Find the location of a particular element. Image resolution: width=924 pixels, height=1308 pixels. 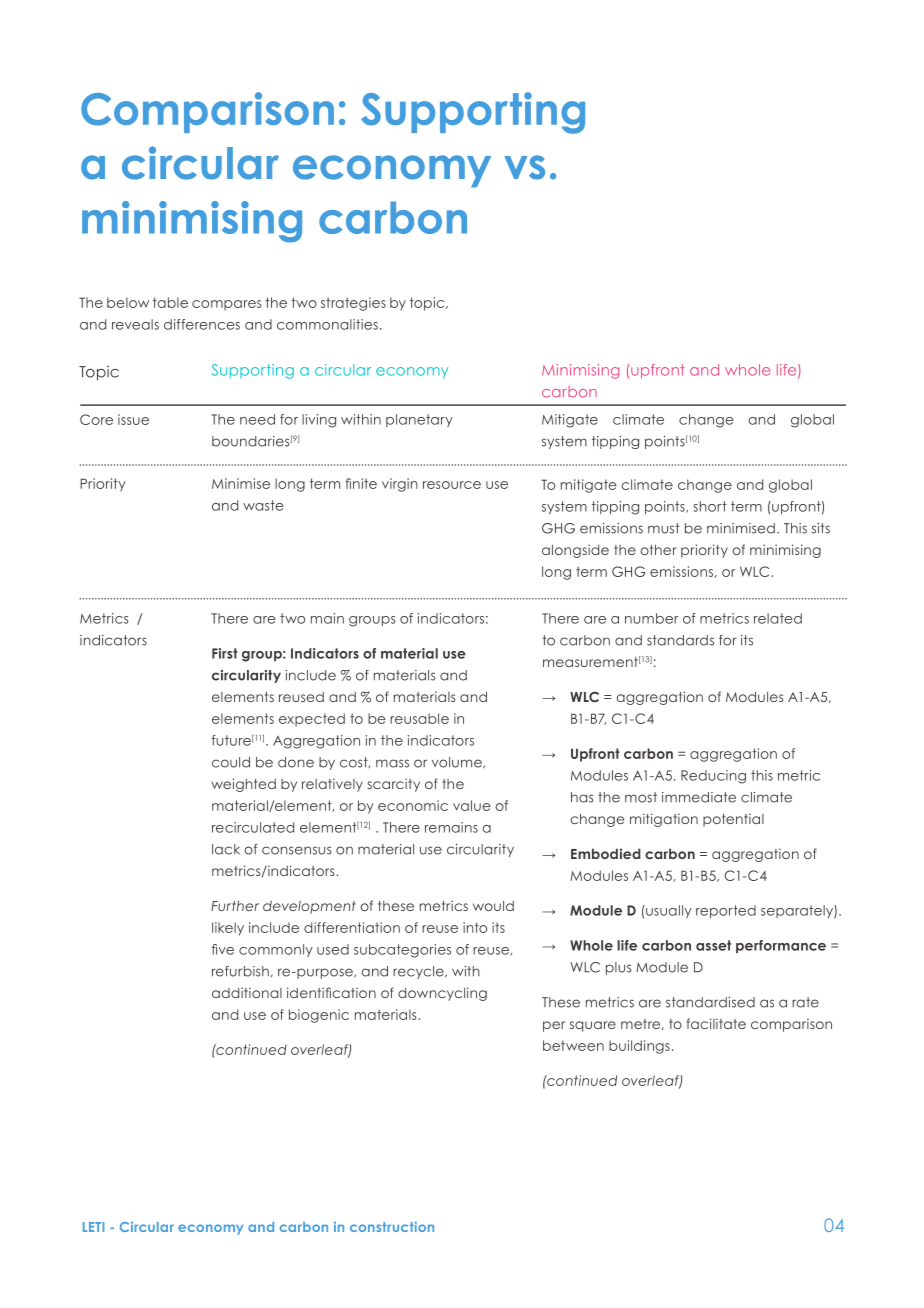

commonalities is located at coordinates (327, 324).
